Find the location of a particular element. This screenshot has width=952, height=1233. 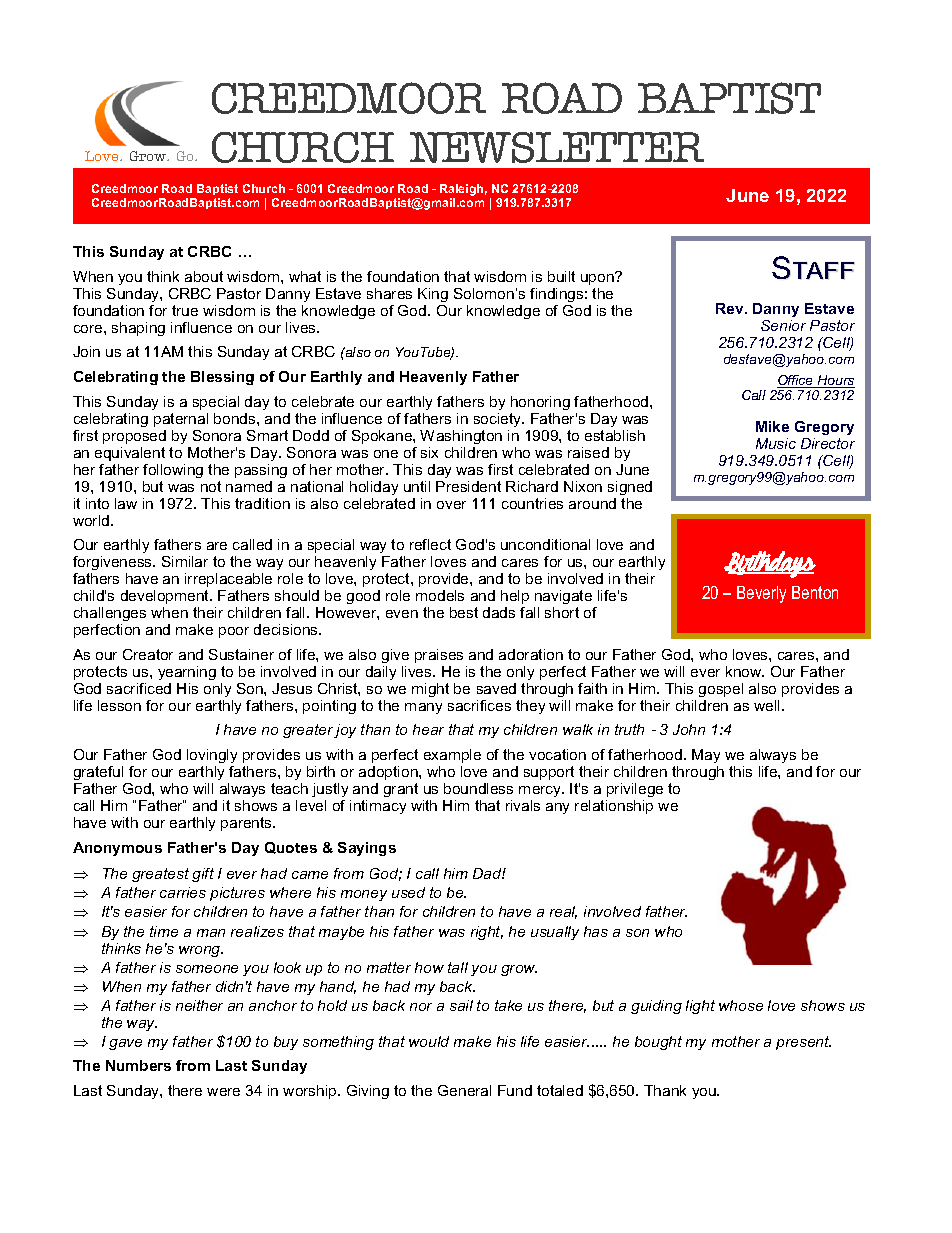

example is located at coordinates (452, 756).
